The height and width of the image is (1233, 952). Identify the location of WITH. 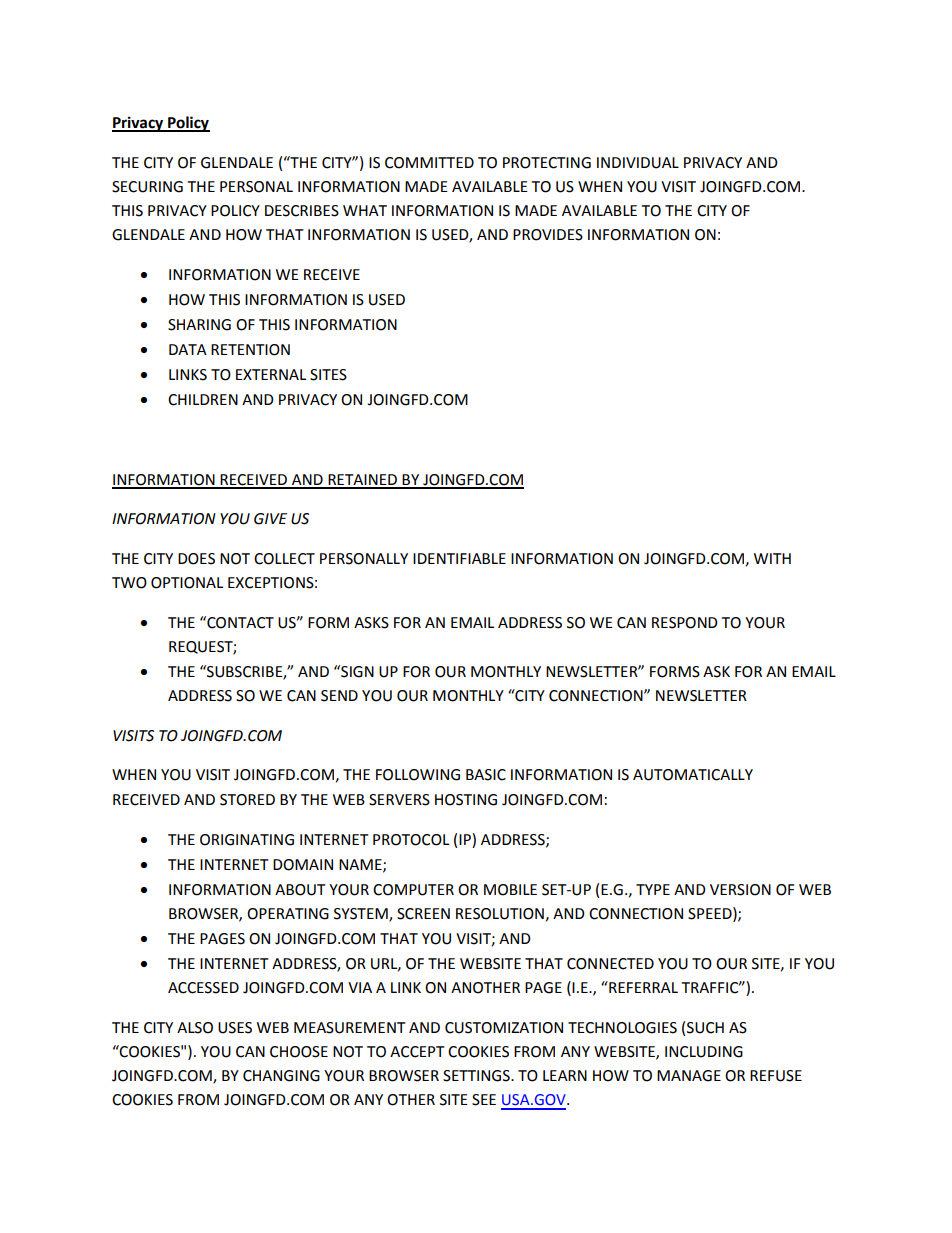
(772, 558).
